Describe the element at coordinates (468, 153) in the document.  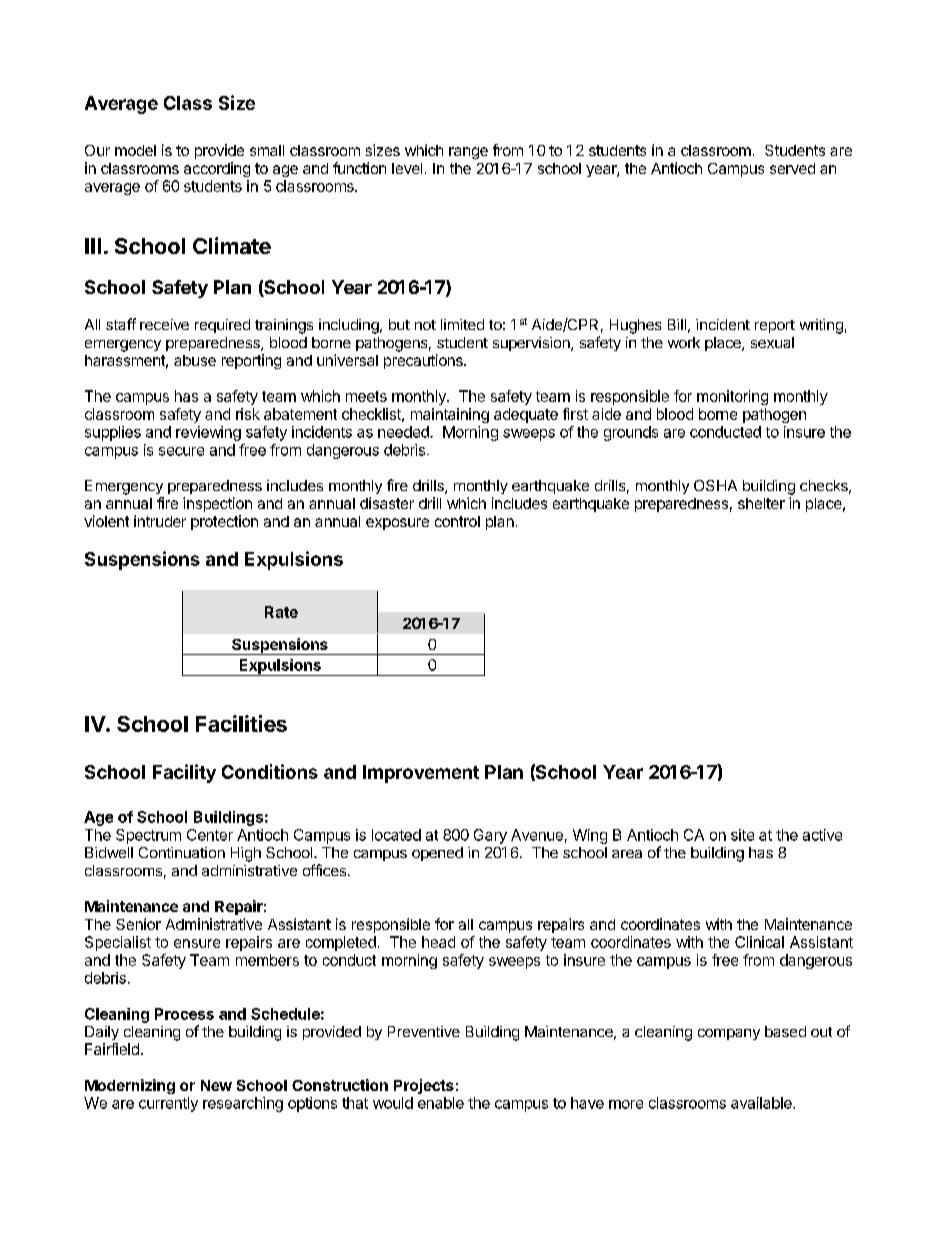
I see `range` at that location.
